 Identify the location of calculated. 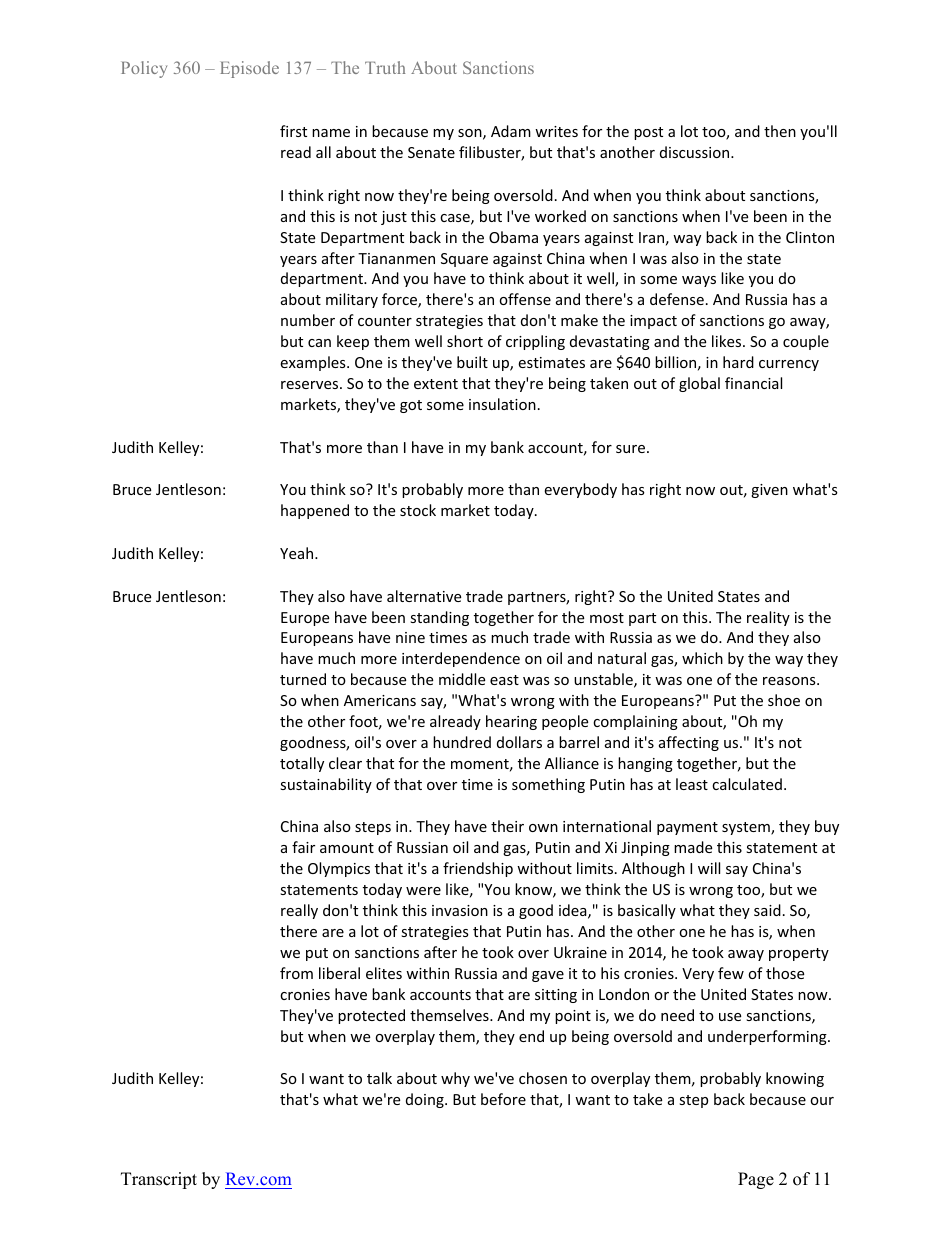
(747, 784).
